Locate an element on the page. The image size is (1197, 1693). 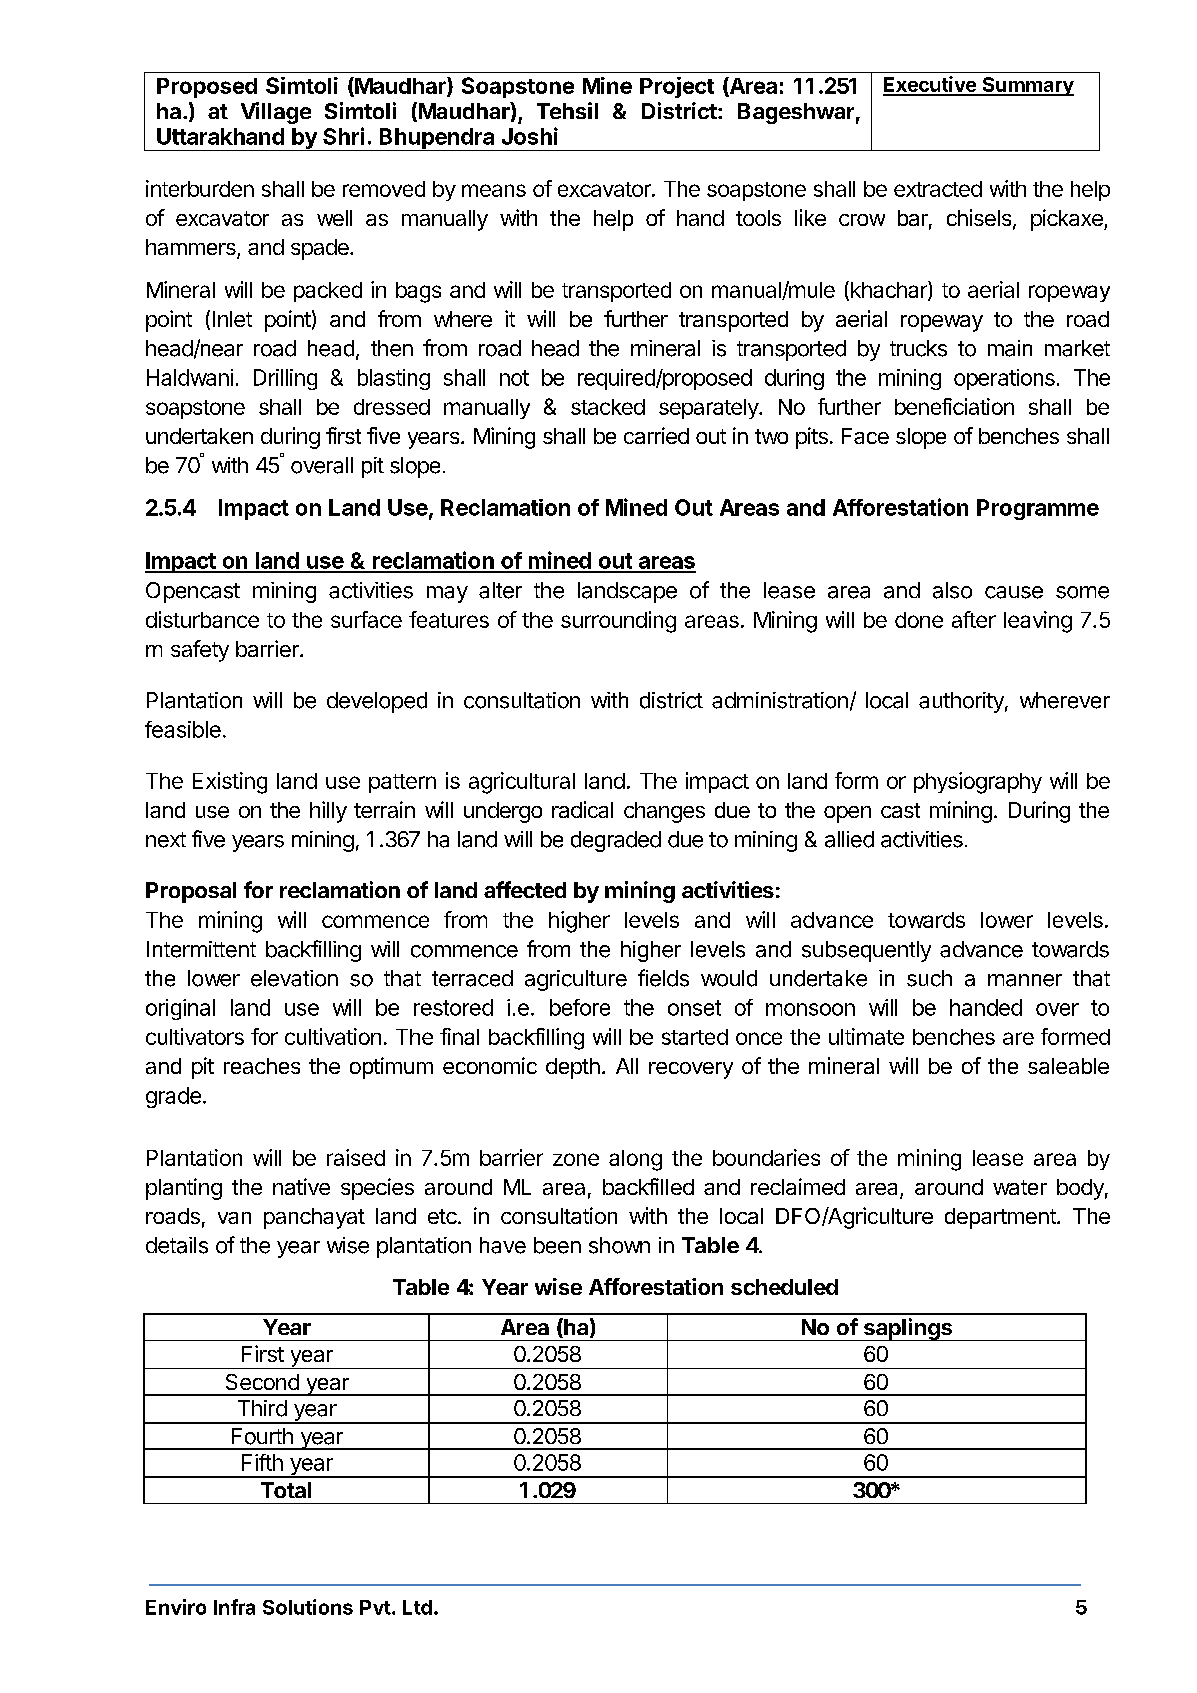
allied is located at coordinates (849, 839).
